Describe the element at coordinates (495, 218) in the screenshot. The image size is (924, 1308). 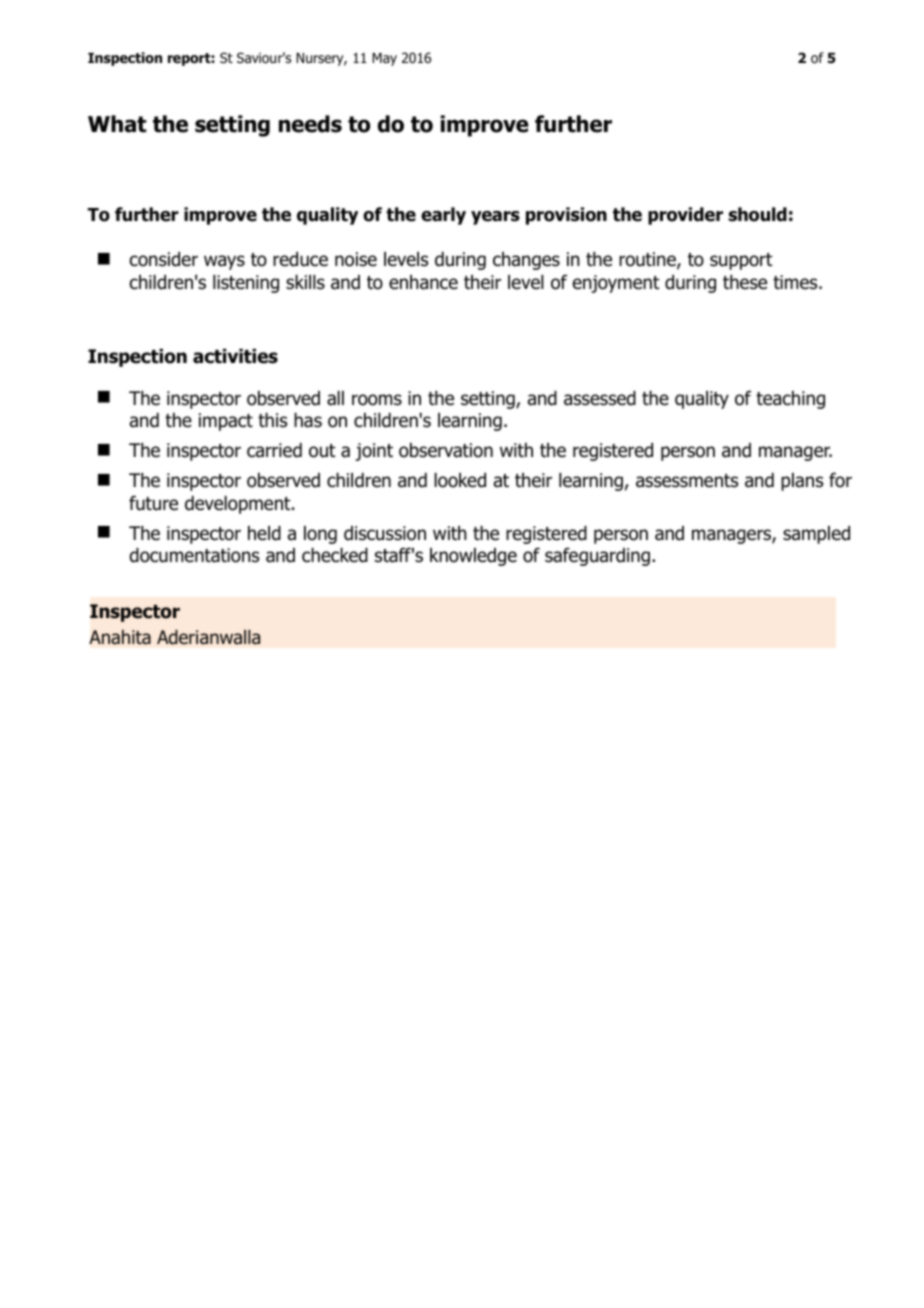
I see `years` at that location.
